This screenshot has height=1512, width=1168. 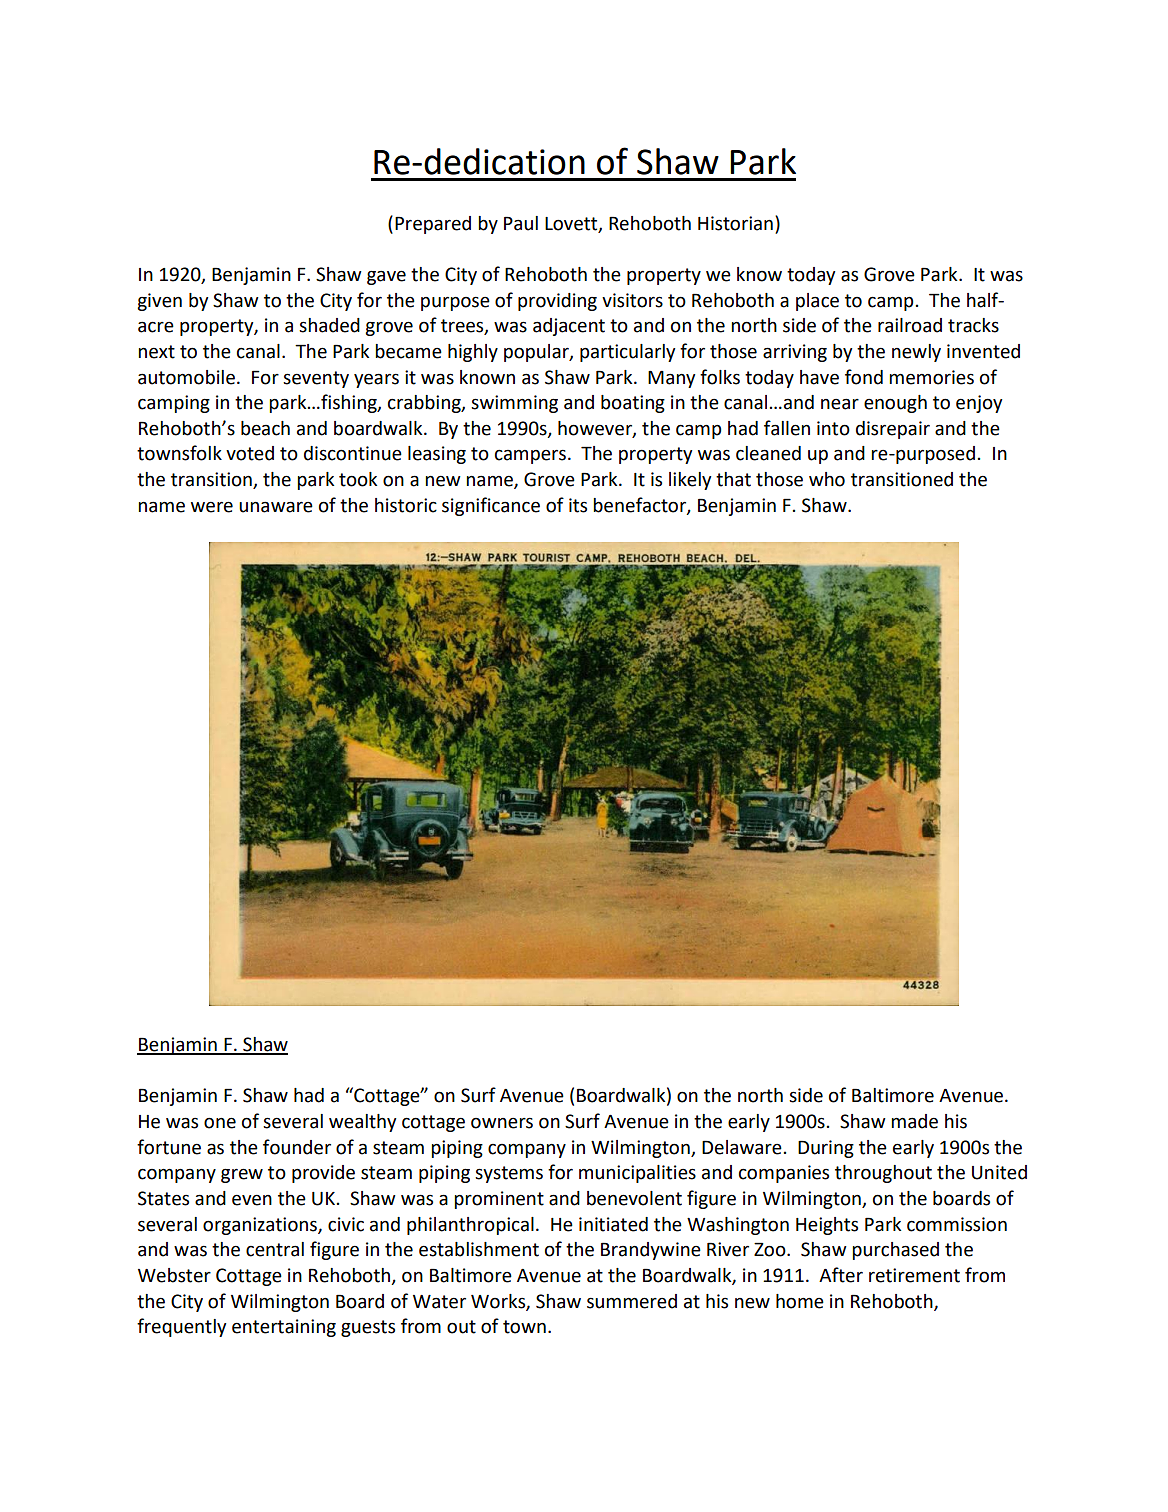 What do you see at coordinates (557, 302) in the screenshot?
I see `providing` at bounding box center [557, 302].
